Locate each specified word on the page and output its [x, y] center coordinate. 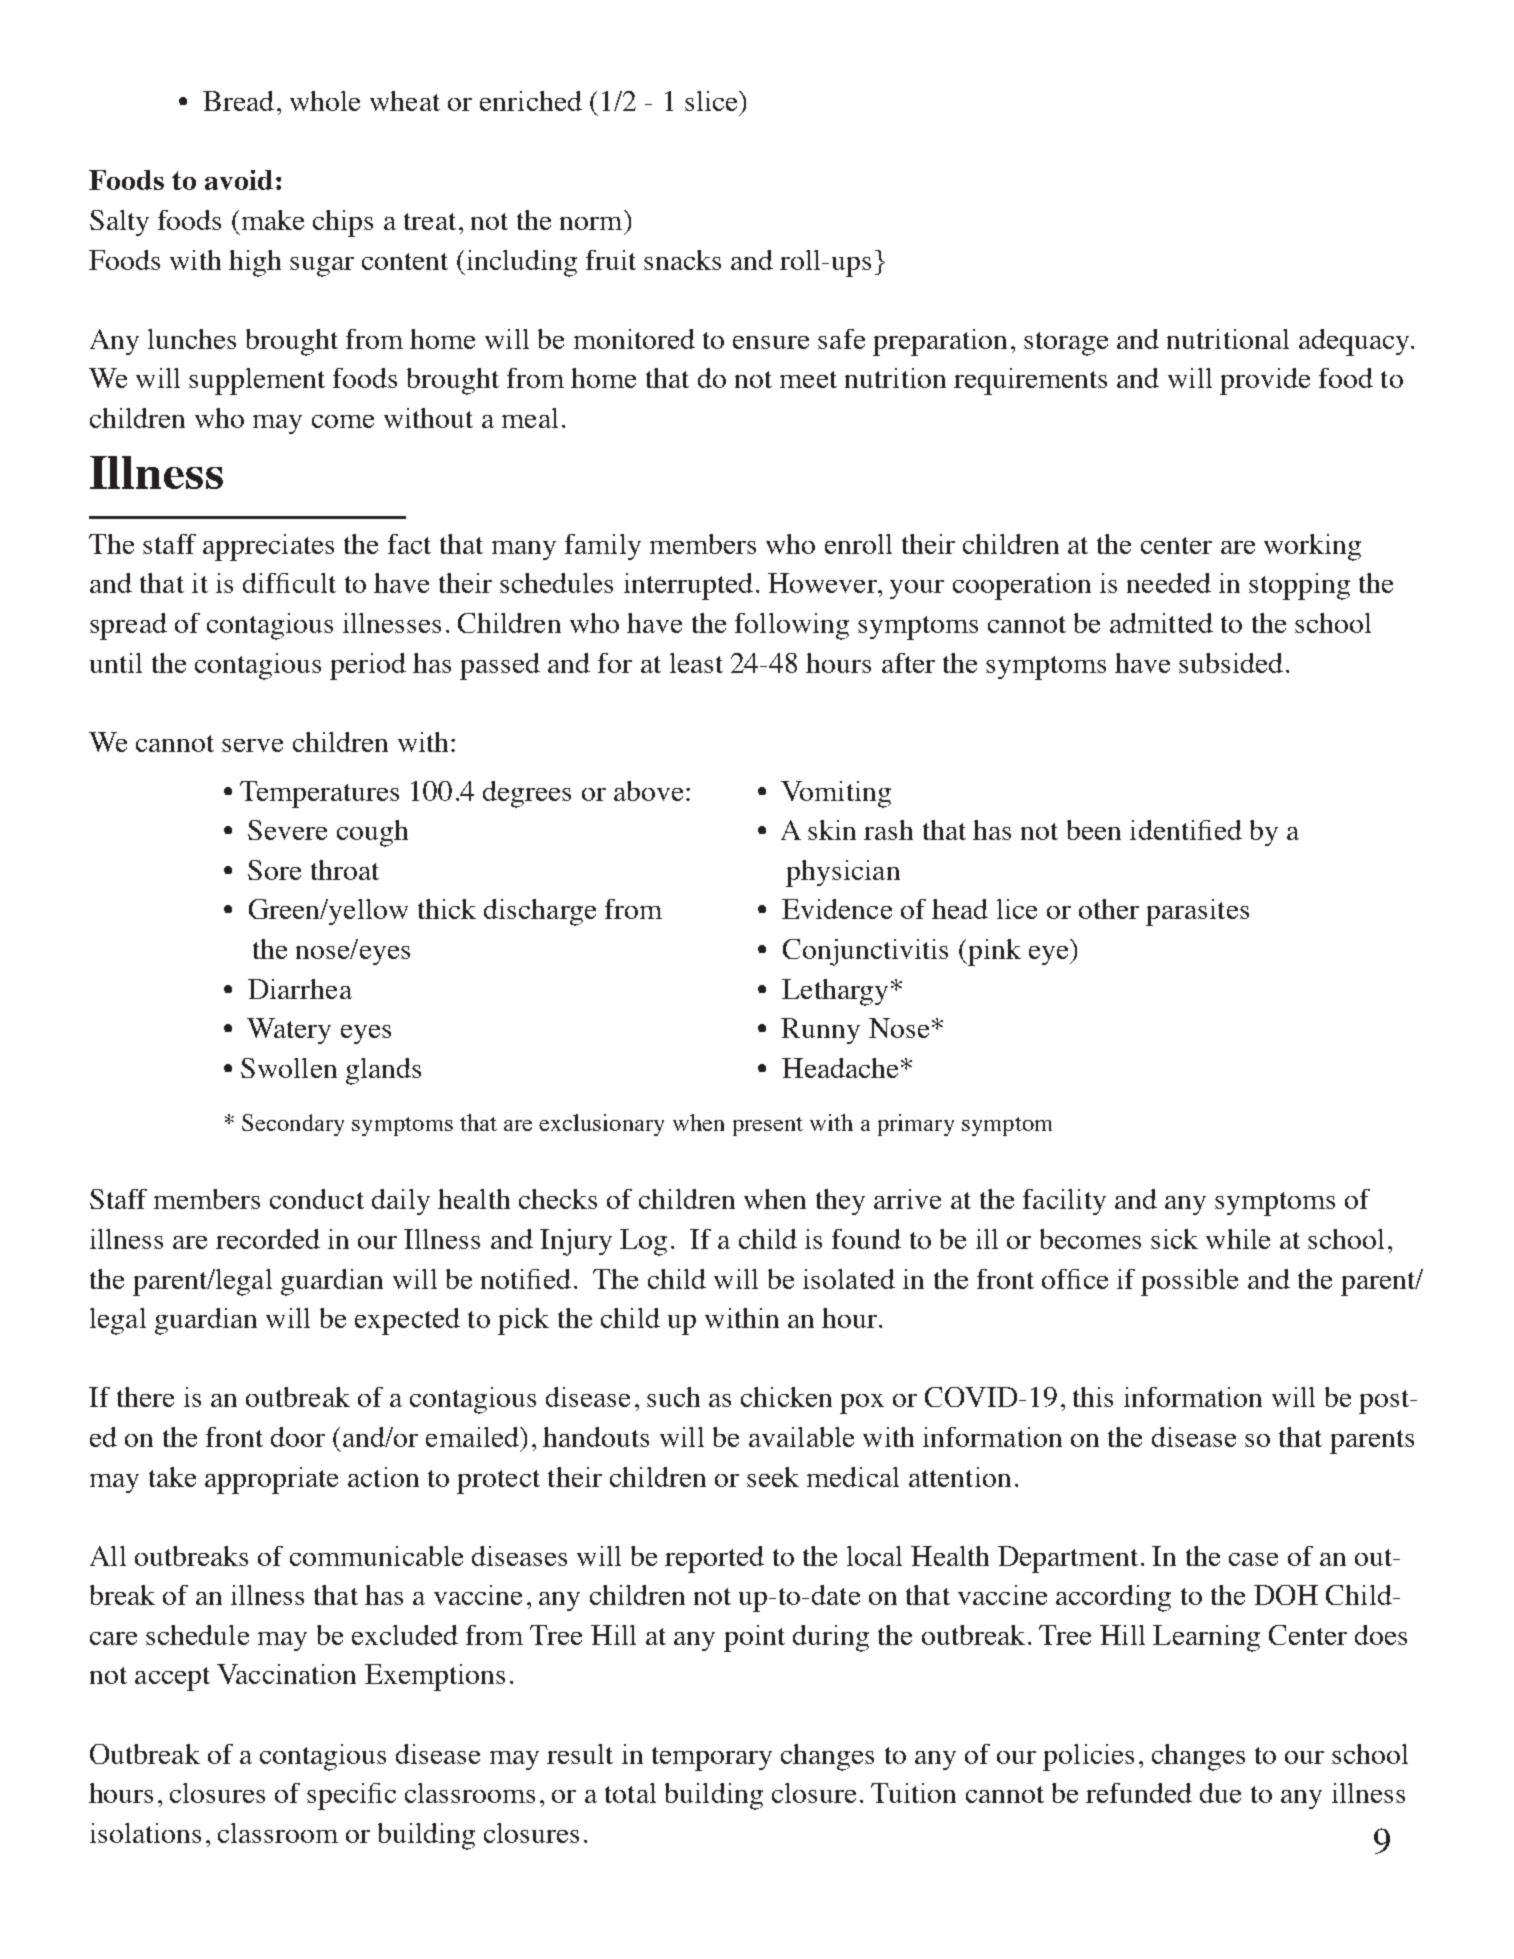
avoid [239, 180]
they [840, 1202]
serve [252, 745]
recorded [268, 1239]
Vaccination [286, 1674]
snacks [682, 260]
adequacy [1355, 342]
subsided [1231, 663]
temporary [712, 1759]
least [696, 663]
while [1238, 1239]
